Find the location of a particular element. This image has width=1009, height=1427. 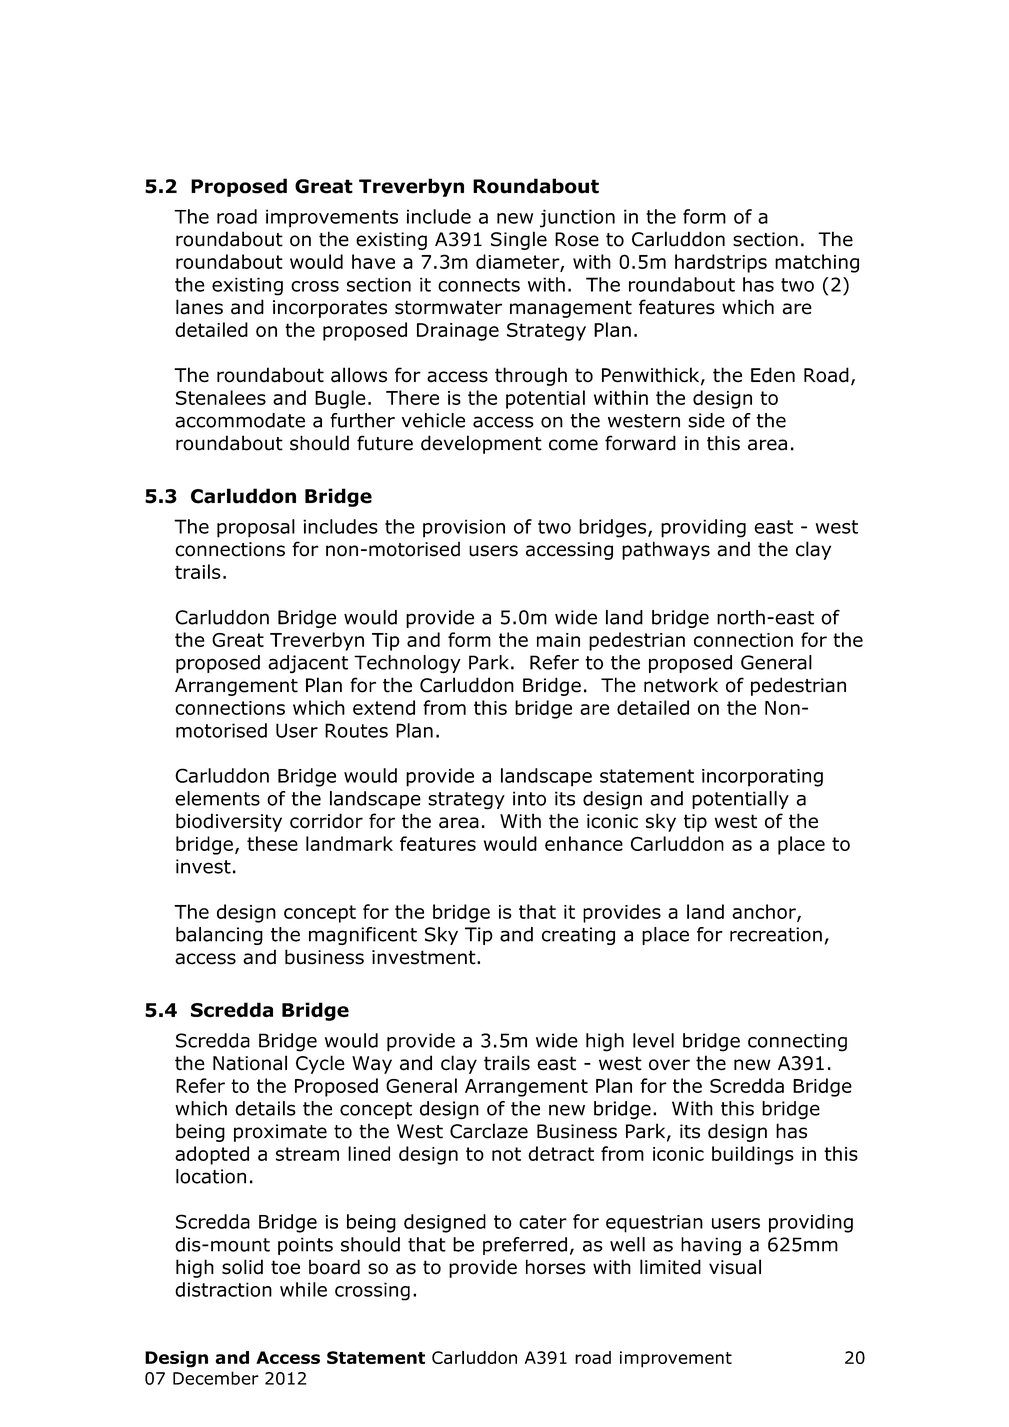

these is located at coordinates (272, 843).
